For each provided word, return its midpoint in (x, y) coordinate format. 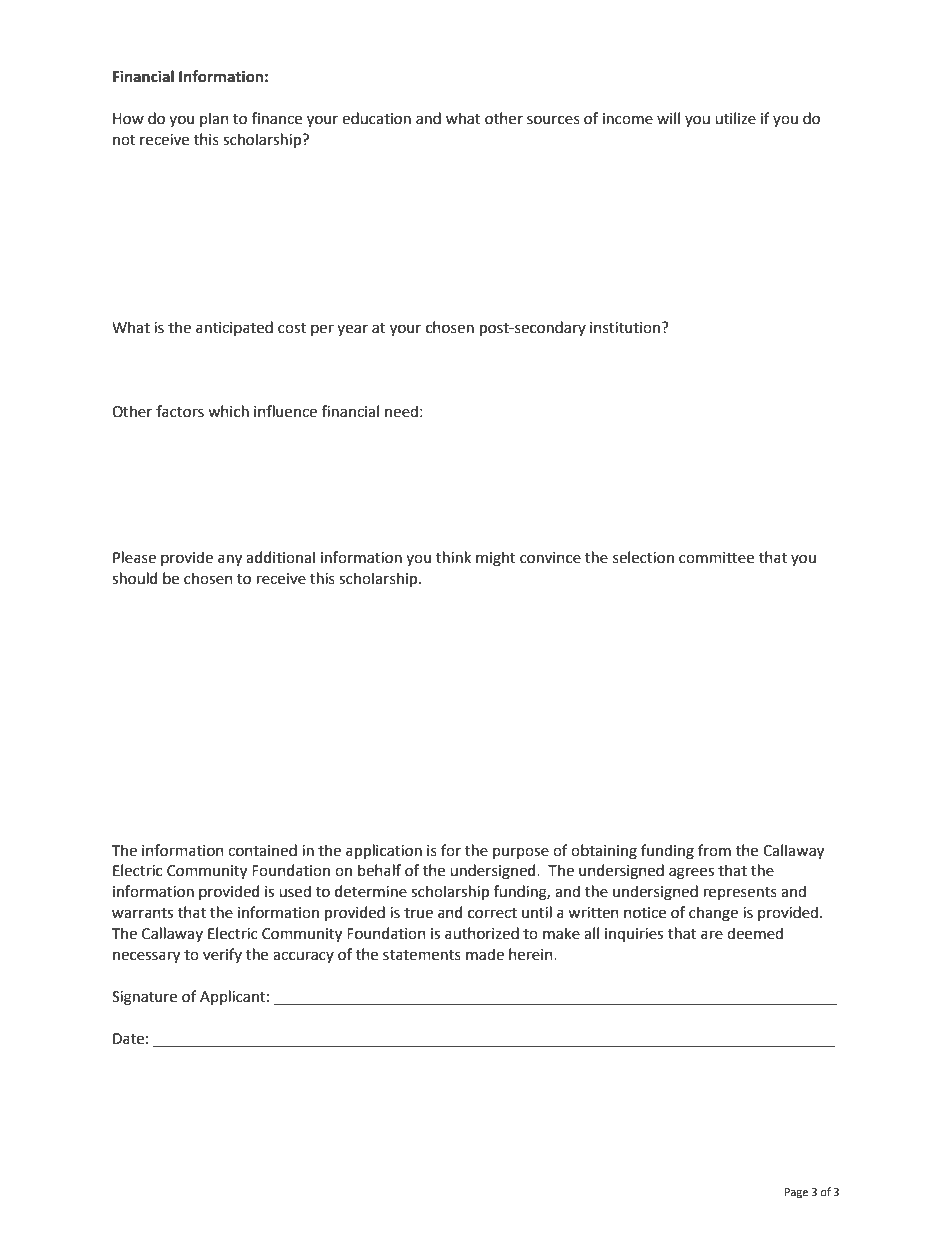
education (376, 118)
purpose (521, 853)
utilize (735, 118)
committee (716, 558)
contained (262, 850)
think (453, 557)
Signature (144, 998)
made (485, 954)
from (714, 850)
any (230, 560)
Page (796, 1193)
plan (214, 119)
